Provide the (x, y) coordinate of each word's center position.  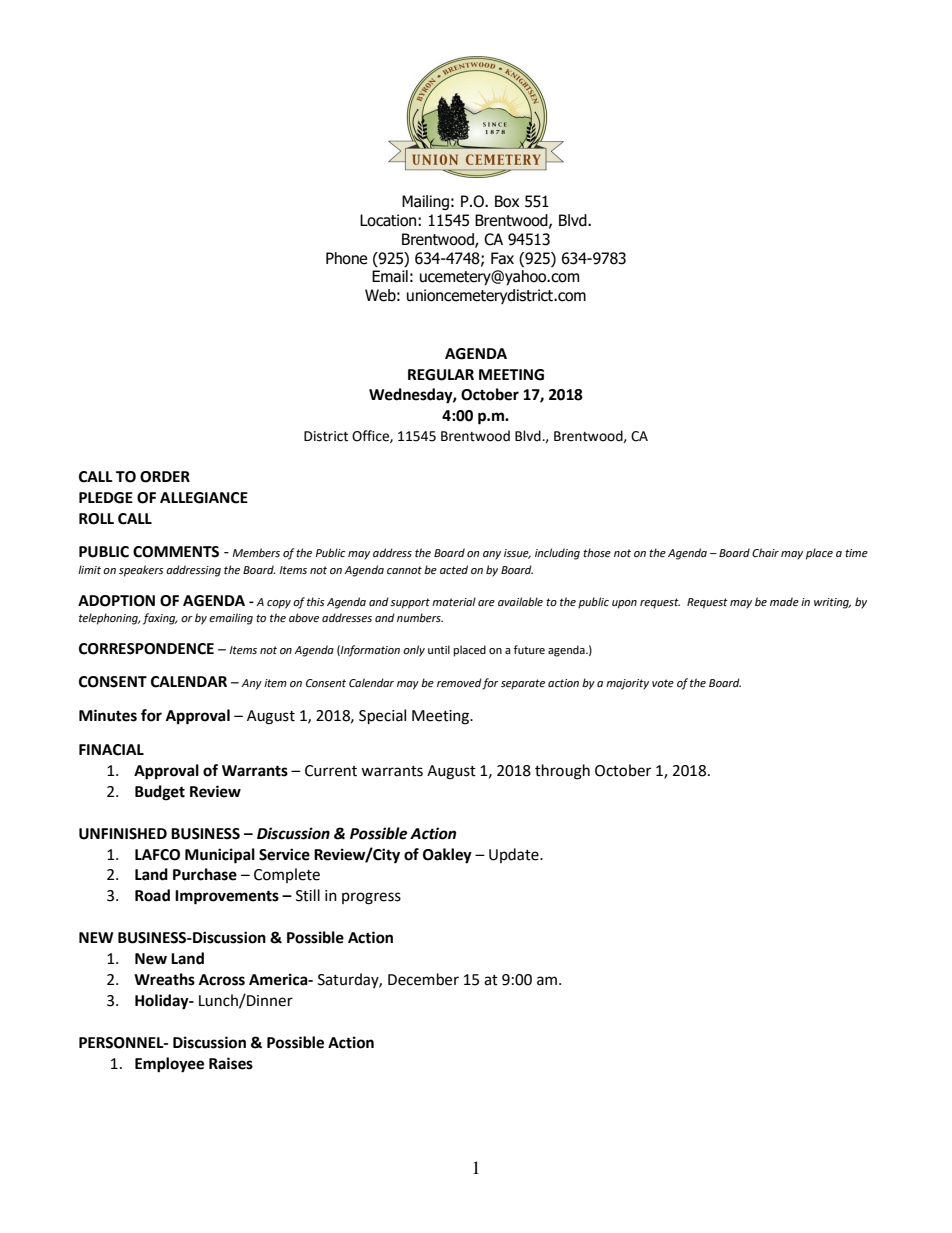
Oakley (447, 856)
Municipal (220, 856)
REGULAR (441, 375)
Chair (765, 553)
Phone (346, 258)
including (557, 554)
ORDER (165, 477)
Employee (169, 1065)
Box (507, 201)
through (562, 772)
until (439, 649)
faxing (160, 619)
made (784, 602)
